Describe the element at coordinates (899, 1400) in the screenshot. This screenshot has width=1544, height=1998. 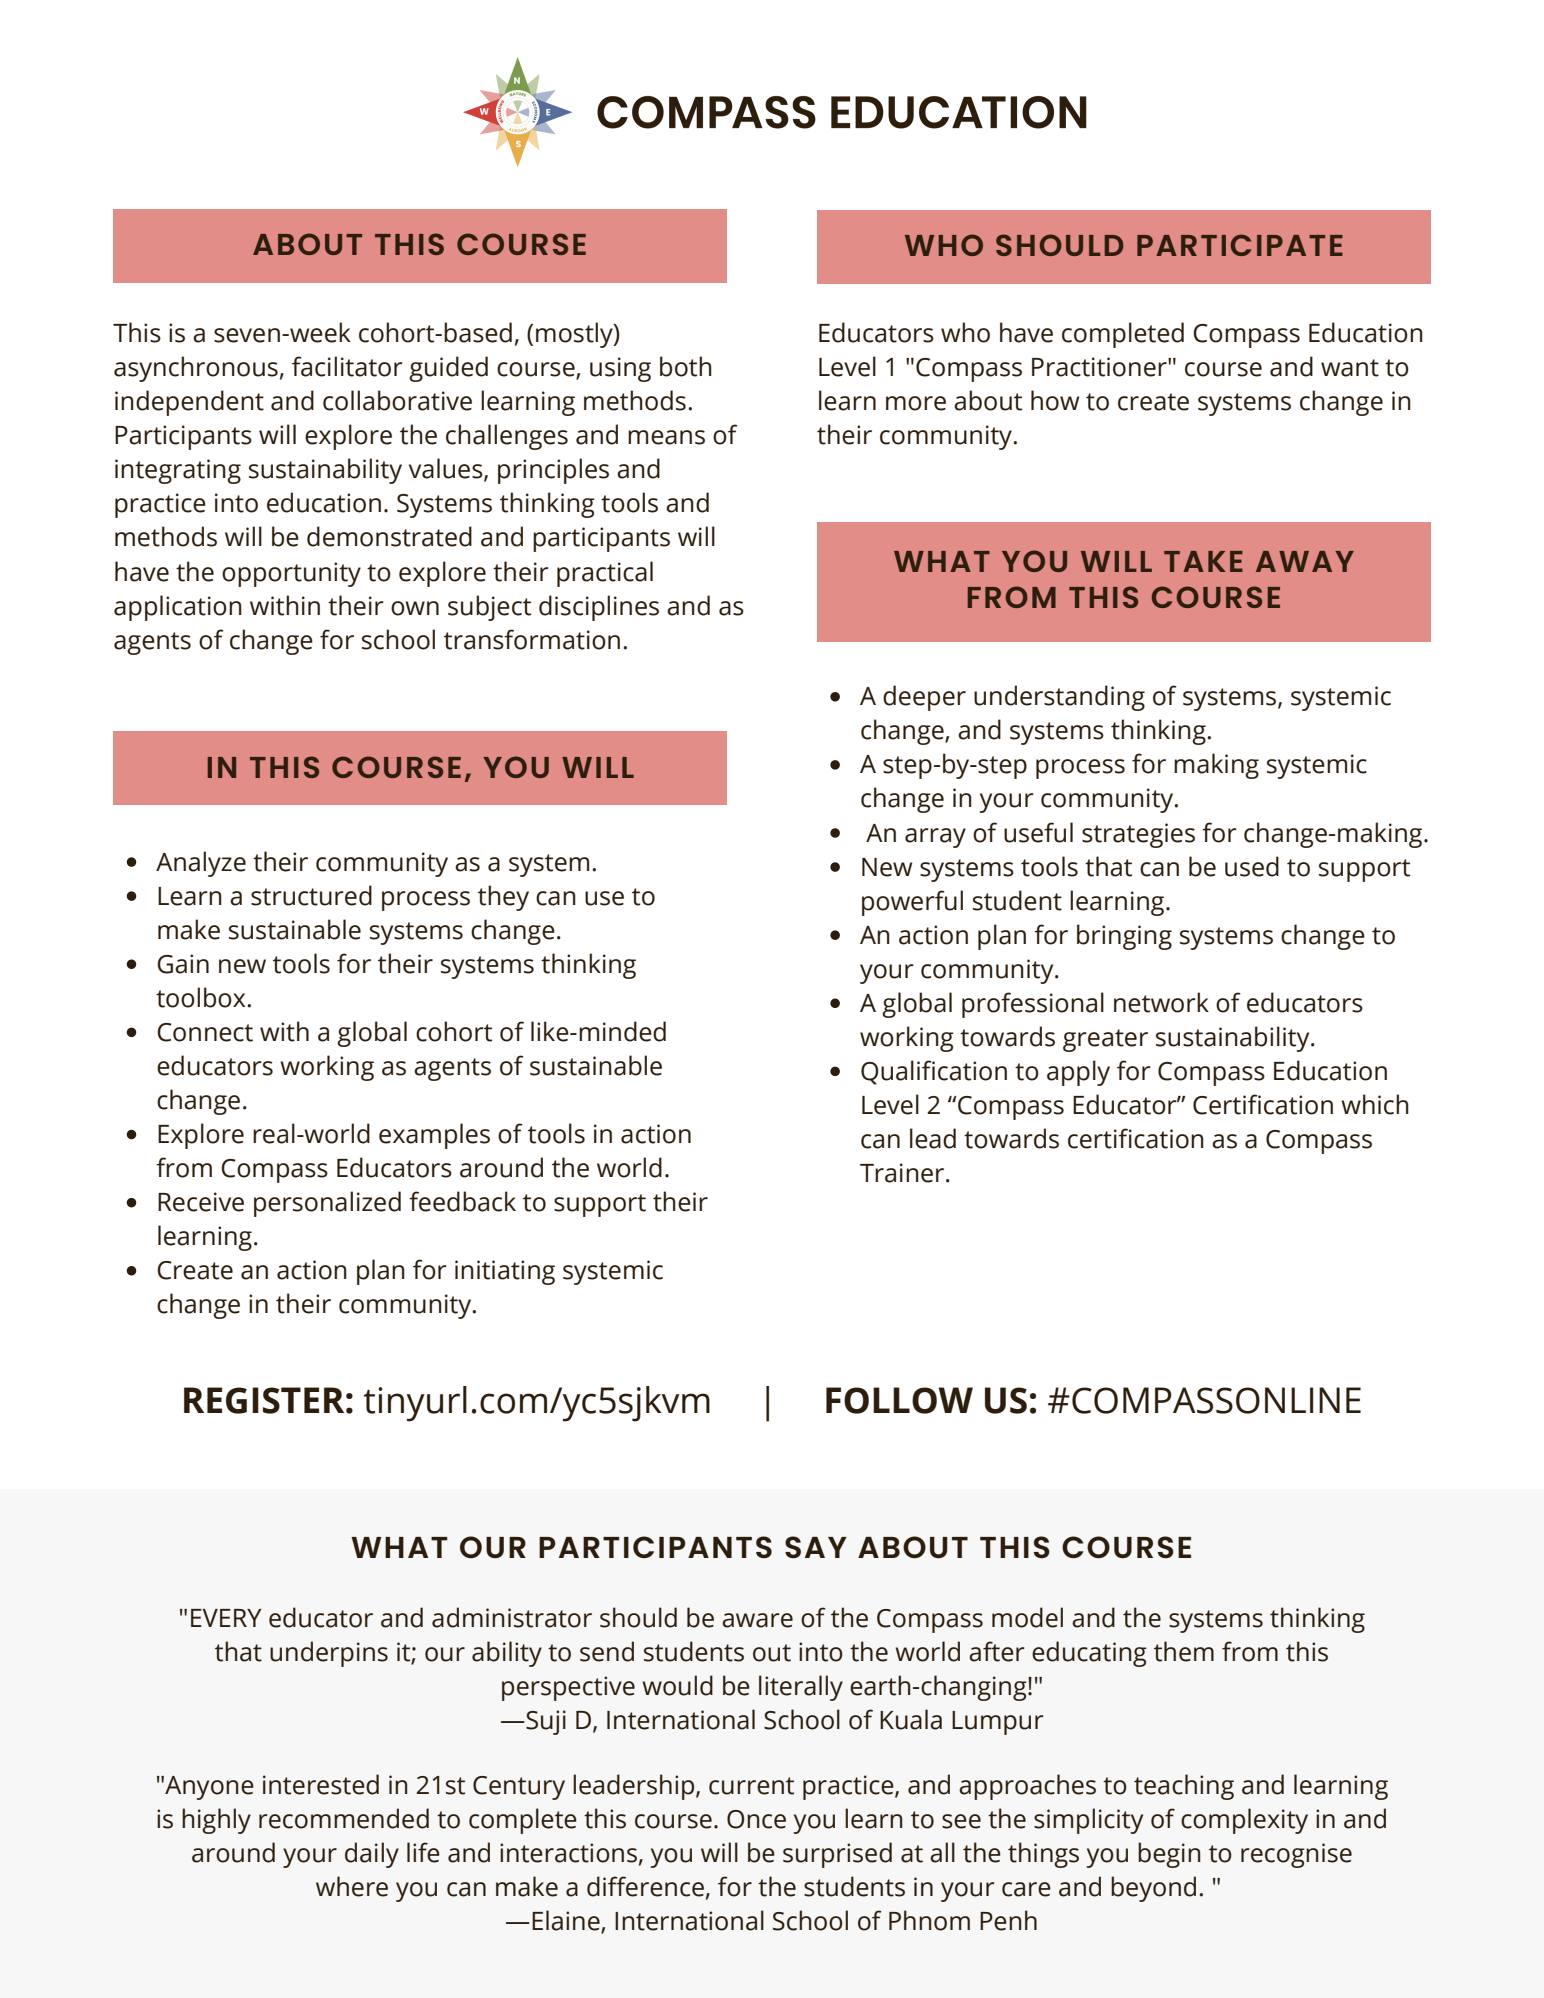
I see `FOLLOW` at that location.
